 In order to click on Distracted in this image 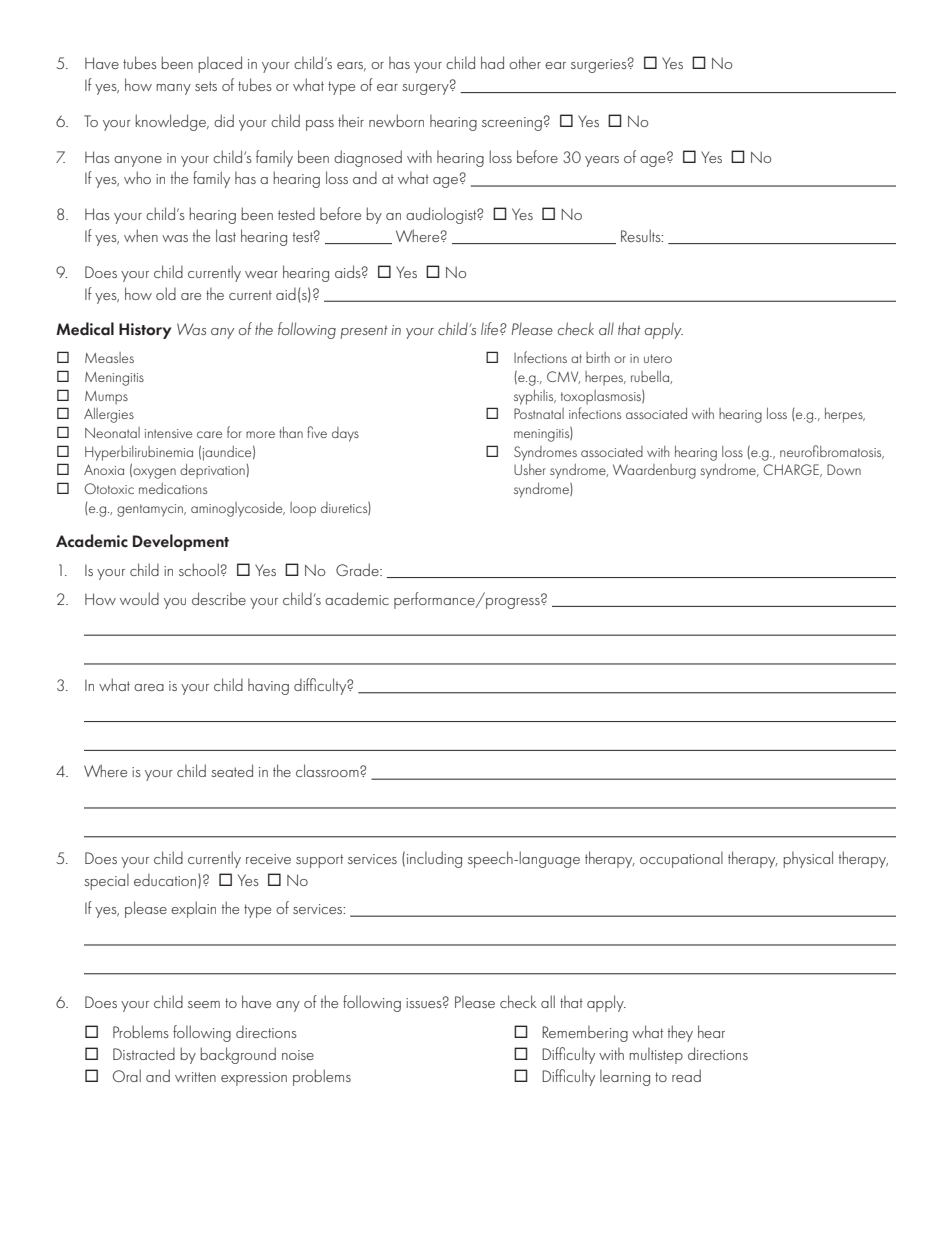, I will do `click(144, 1053)`.
